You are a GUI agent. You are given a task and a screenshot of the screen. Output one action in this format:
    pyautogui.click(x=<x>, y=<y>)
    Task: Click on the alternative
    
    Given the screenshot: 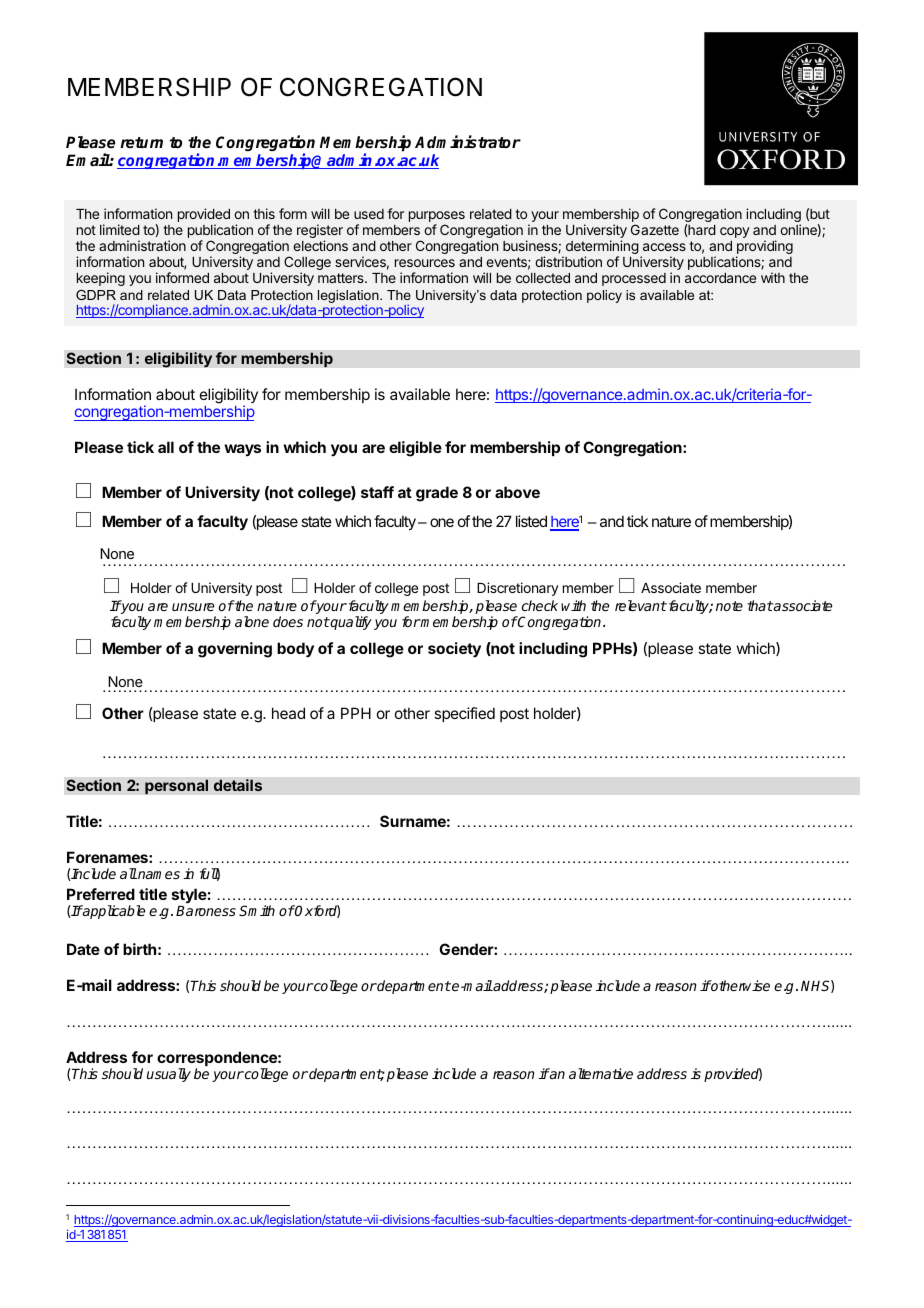 What is the action you would take?
    pyautogui.click(x=601, y=1073)
